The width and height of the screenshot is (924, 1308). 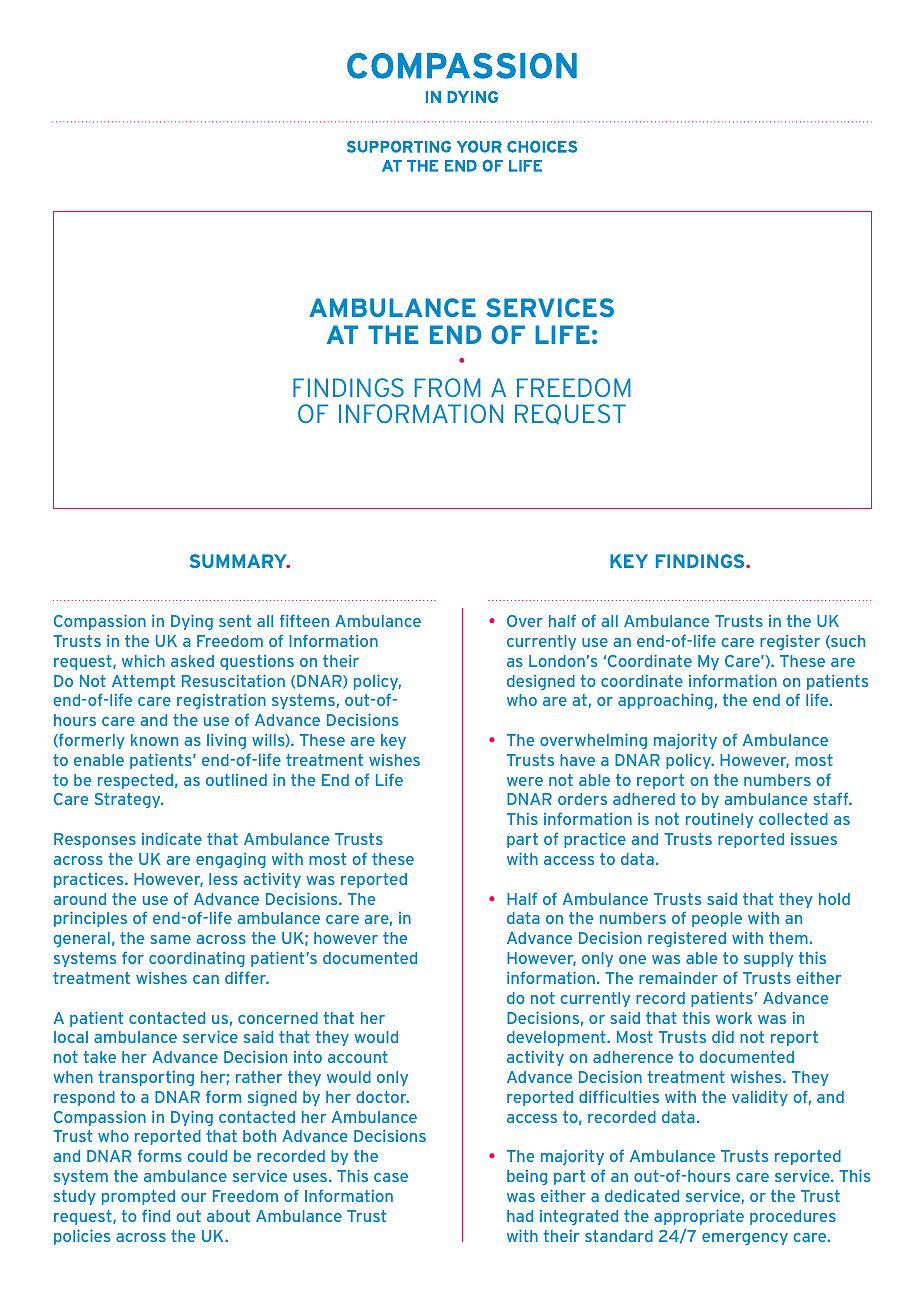 I want to click on one, so click(x=632, y=959).
